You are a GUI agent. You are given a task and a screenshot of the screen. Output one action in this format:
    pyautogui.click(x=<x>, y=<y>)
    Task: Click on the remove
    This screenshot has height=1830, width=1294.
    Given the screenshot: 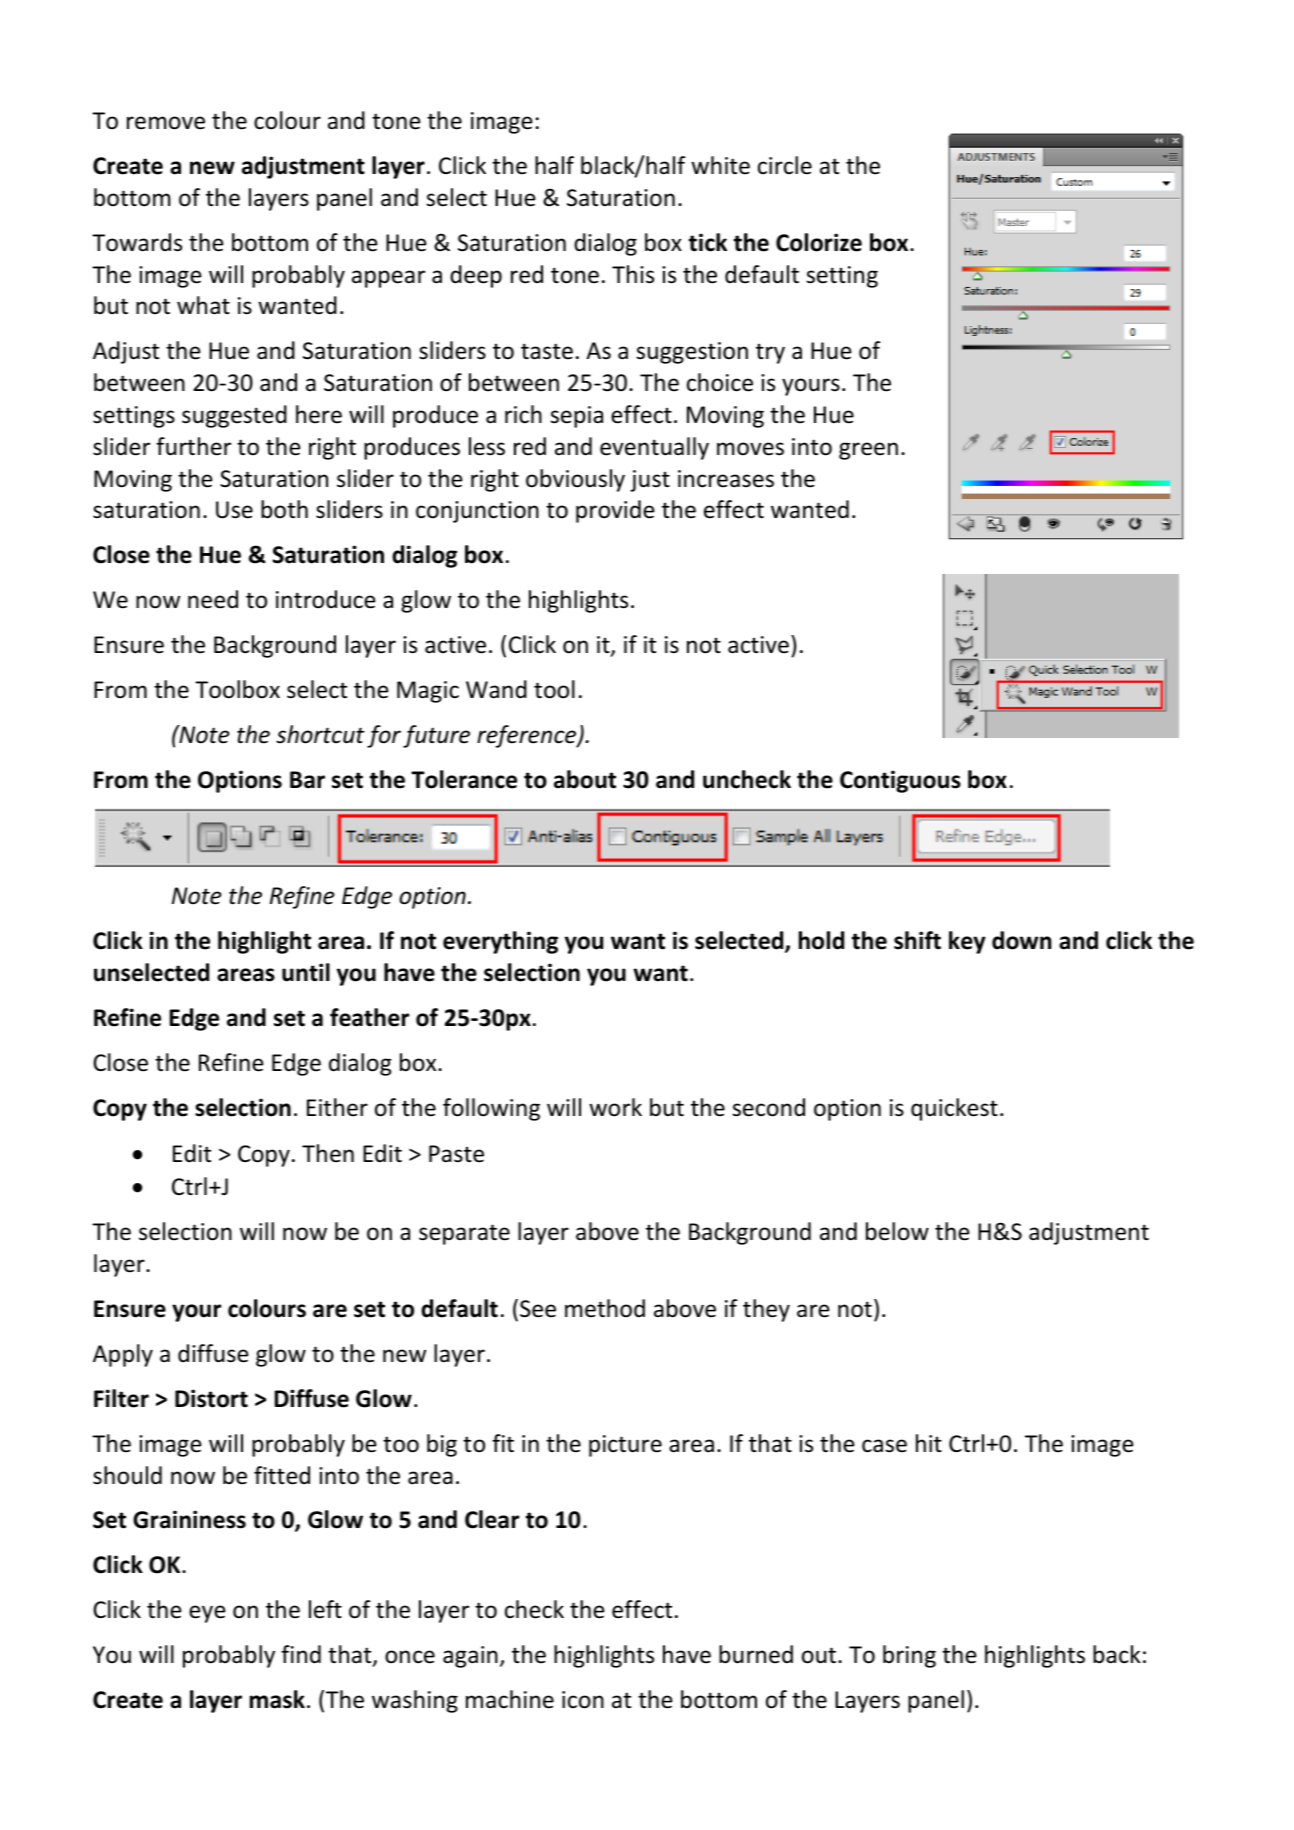 What is the action you would take?
    pyautogui.click(x=166, y=123)
